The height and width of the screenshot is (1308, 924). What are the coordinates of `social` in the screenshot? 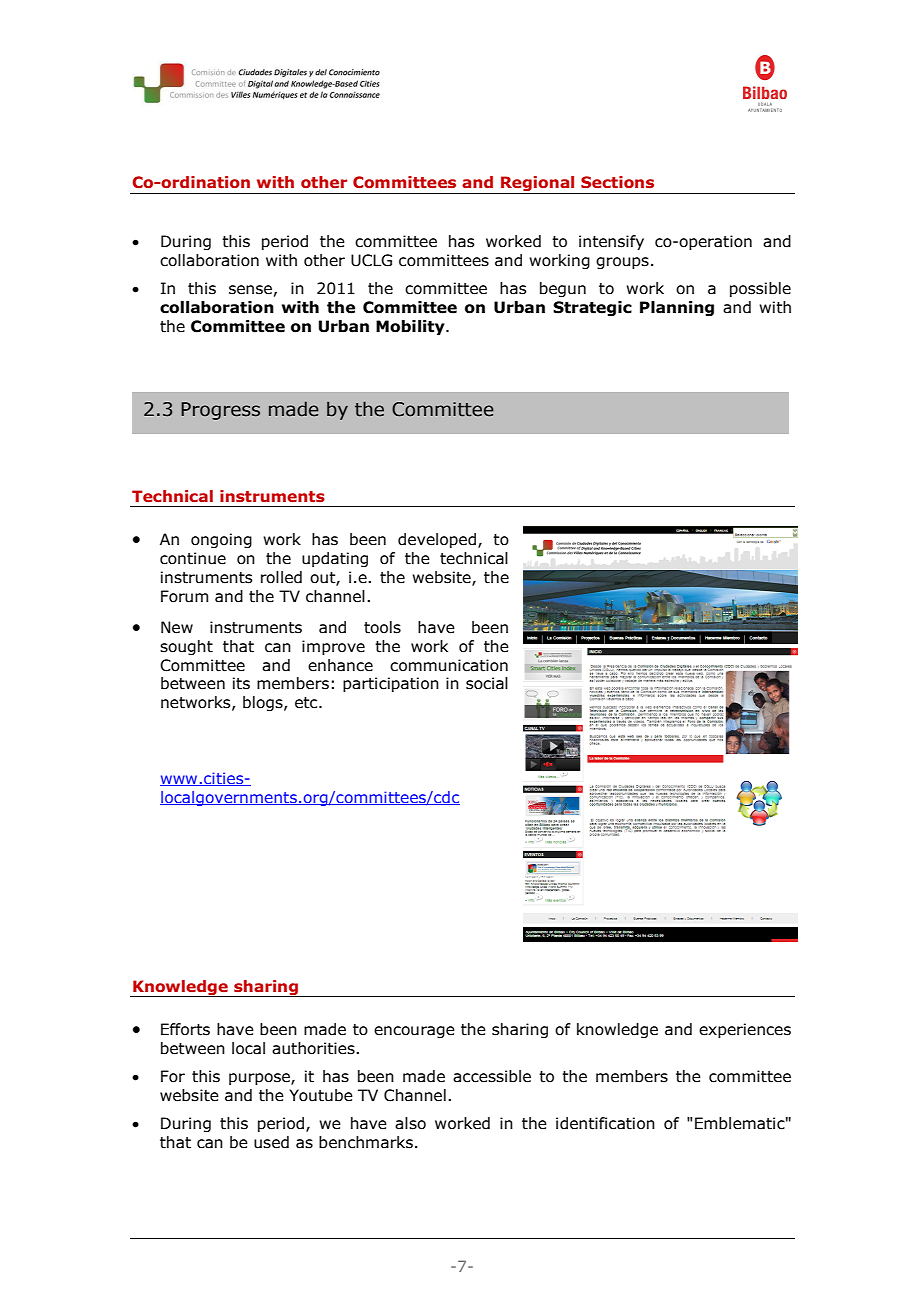 It's located at (487, 683).
